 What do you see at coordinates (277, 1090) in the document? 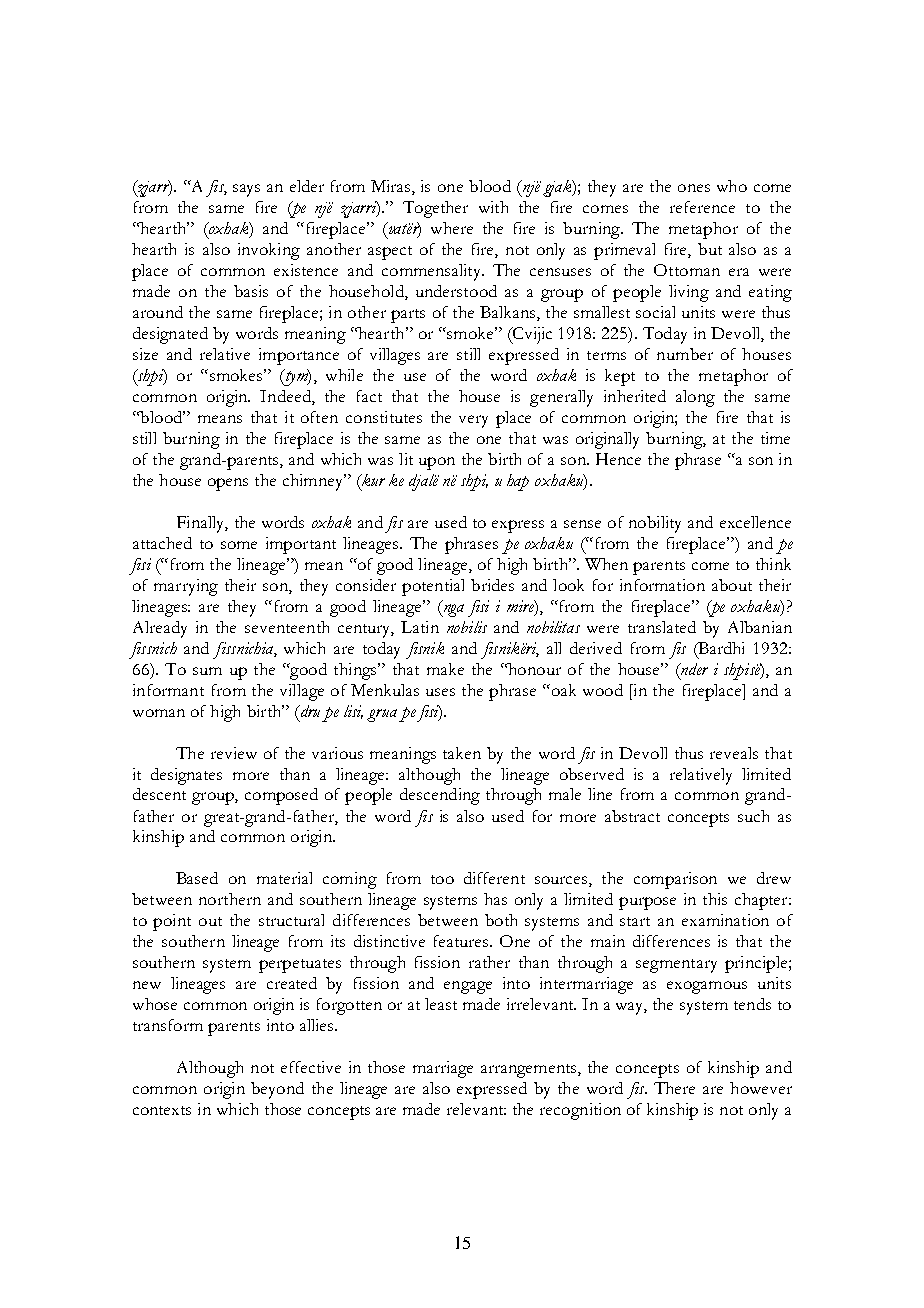
I see `beyond` at bounding box center [277, 1090].
